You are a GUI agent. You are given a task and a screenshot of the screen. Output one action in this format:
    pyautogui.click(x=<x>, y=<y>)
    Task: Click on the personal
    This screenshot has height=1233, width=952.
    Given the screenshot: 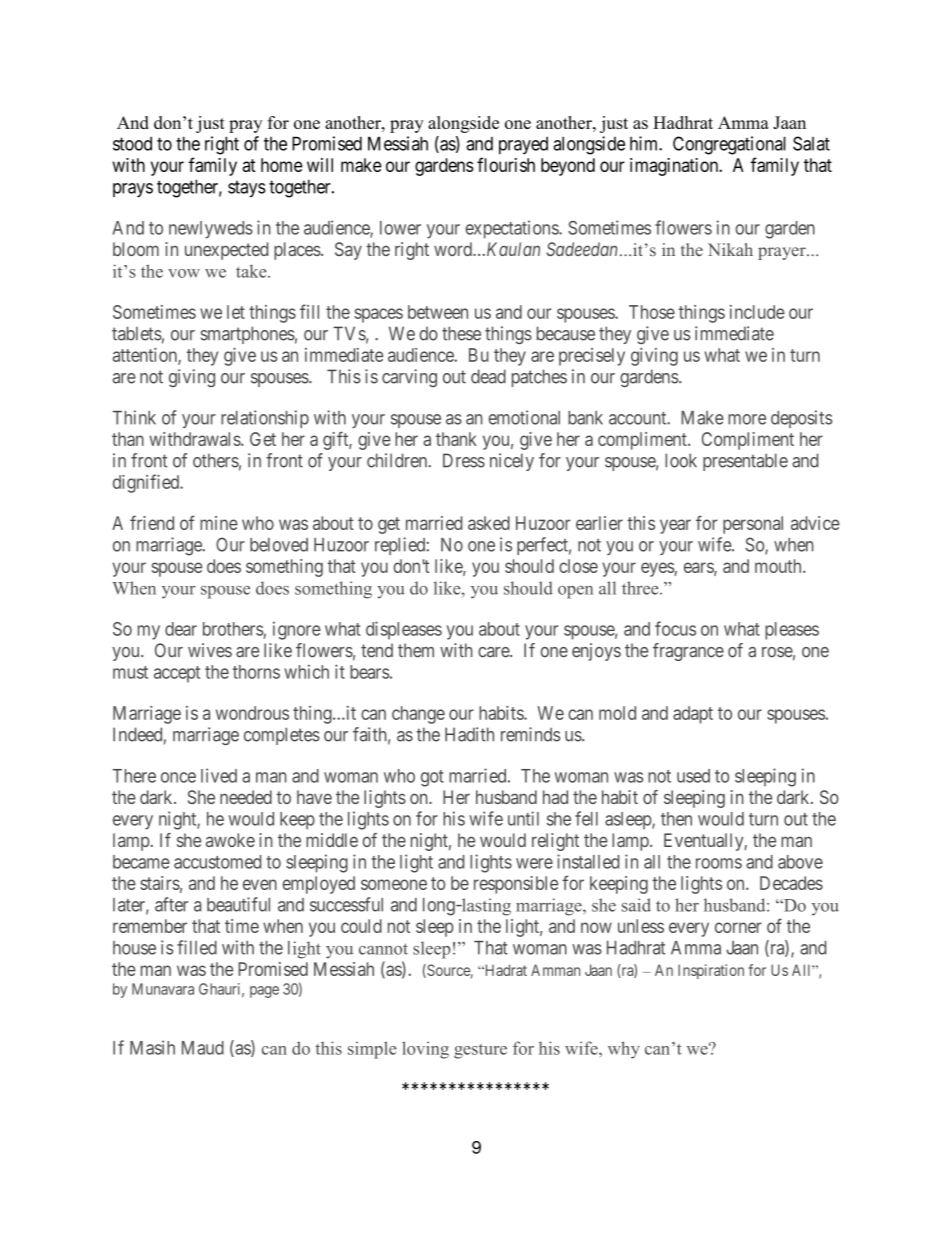 What is the action you would take?
    pyautogui.click(x=753, y=525)
